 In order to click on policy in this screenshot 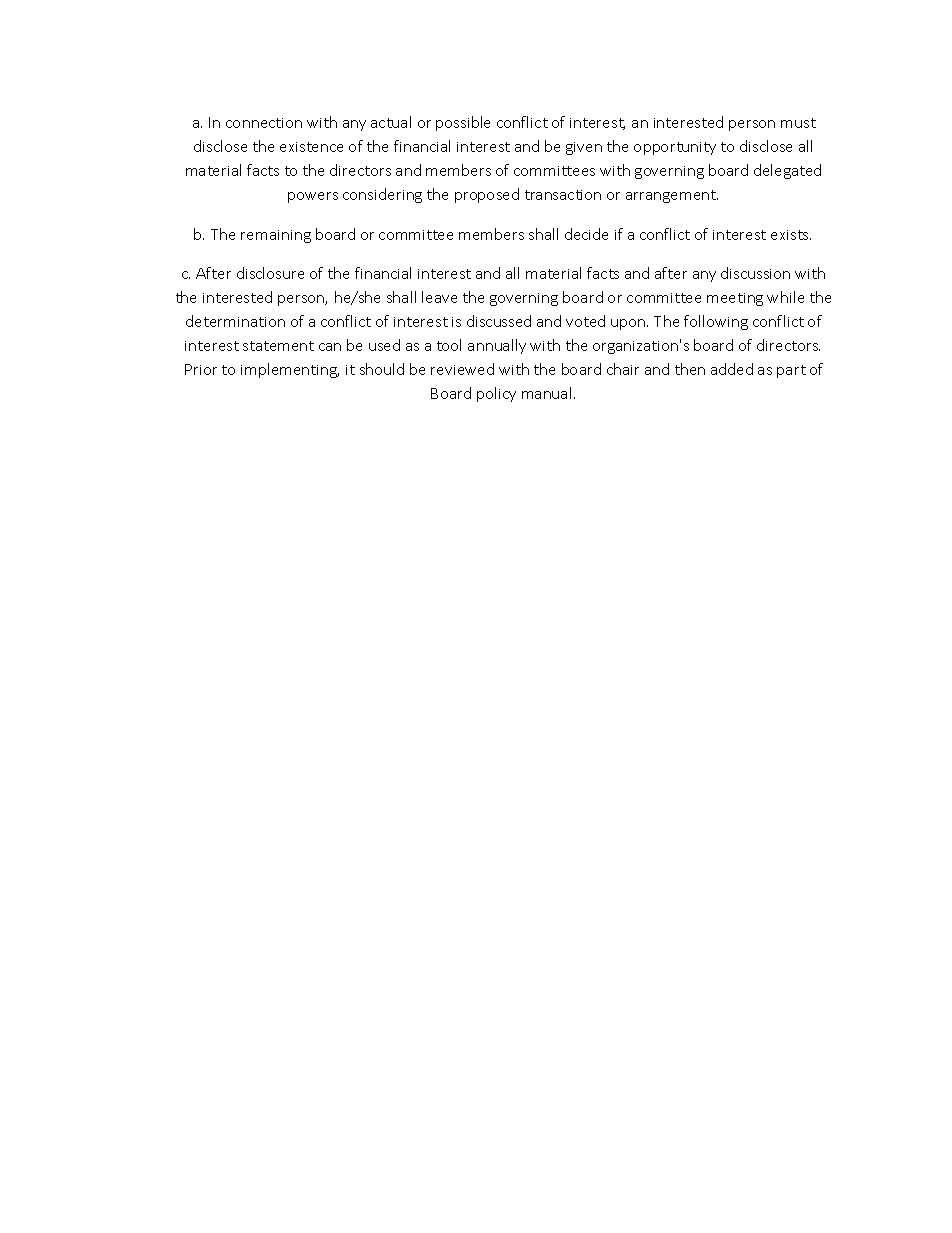, I will do `click(496, 394)`.
